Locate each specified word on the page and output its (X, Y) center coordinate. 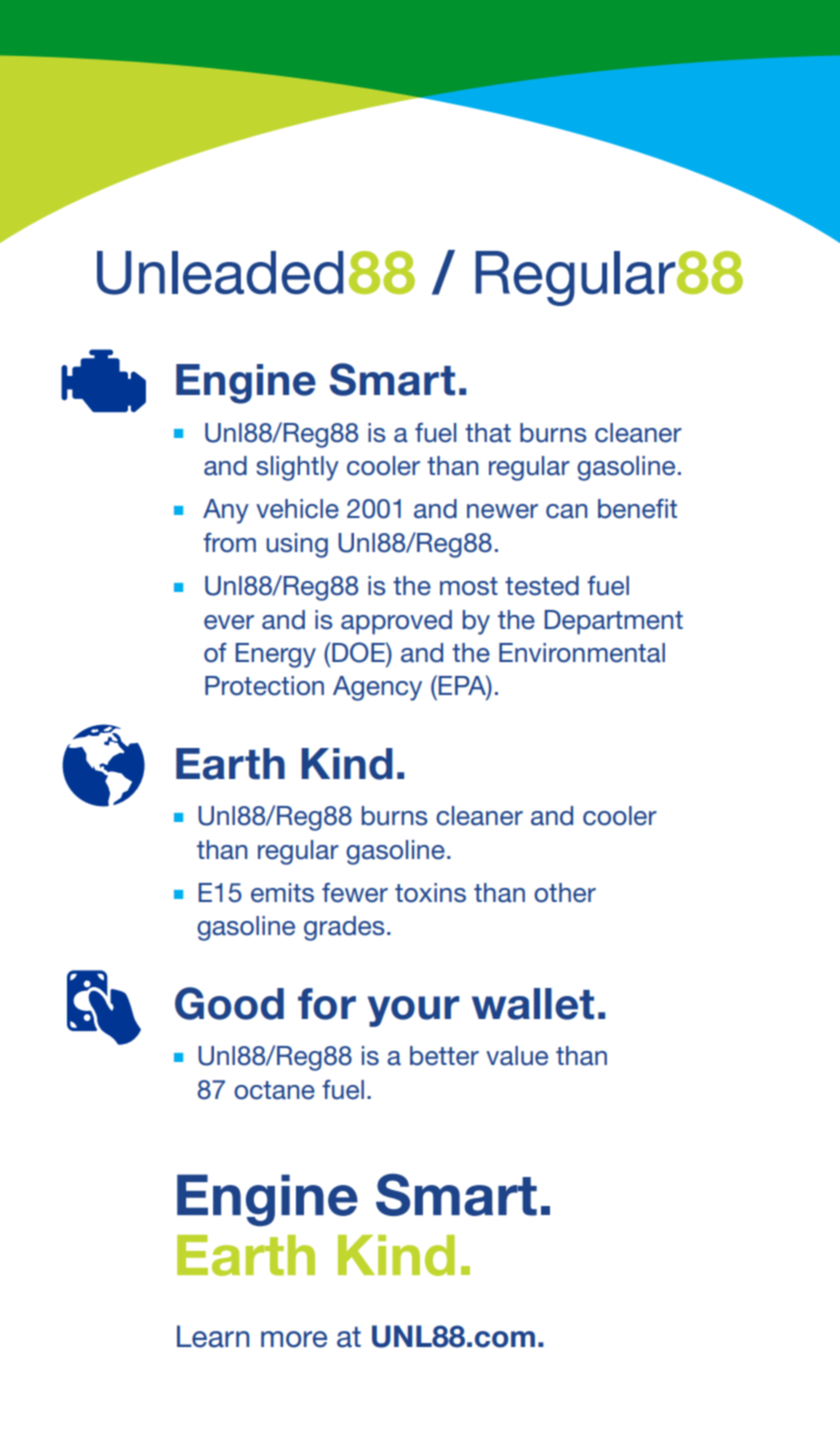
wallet (533, 1004)
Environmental (582, 653)
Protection (264, 686)
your (413, 1011)
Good (229, 1003)
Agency (377, 688)
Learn (213, 1336)
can (567, 511)
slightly (297, 468)
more (294, 1339)
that (488, 433)
